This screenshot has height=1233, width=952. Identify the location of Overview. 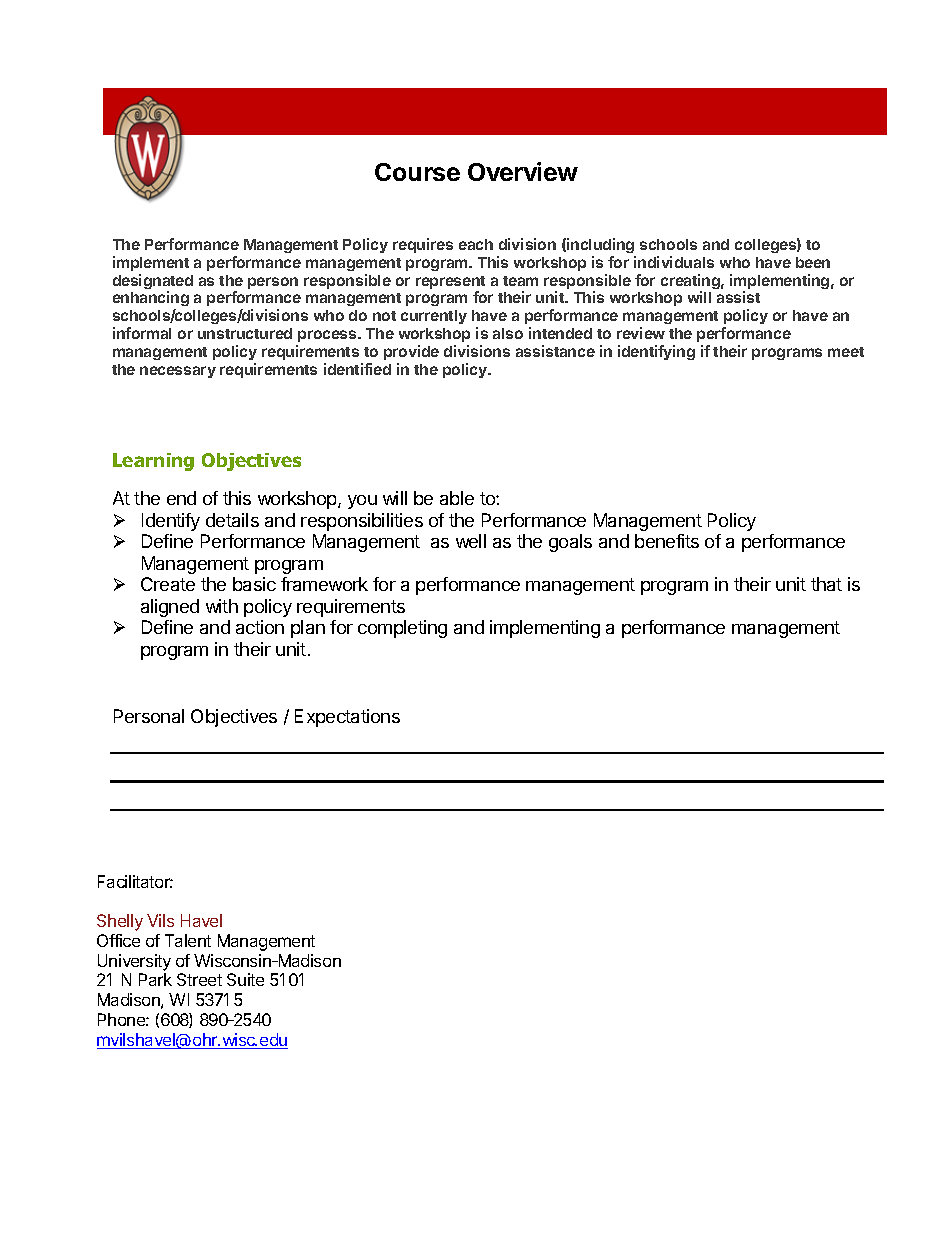
(523, 171).
